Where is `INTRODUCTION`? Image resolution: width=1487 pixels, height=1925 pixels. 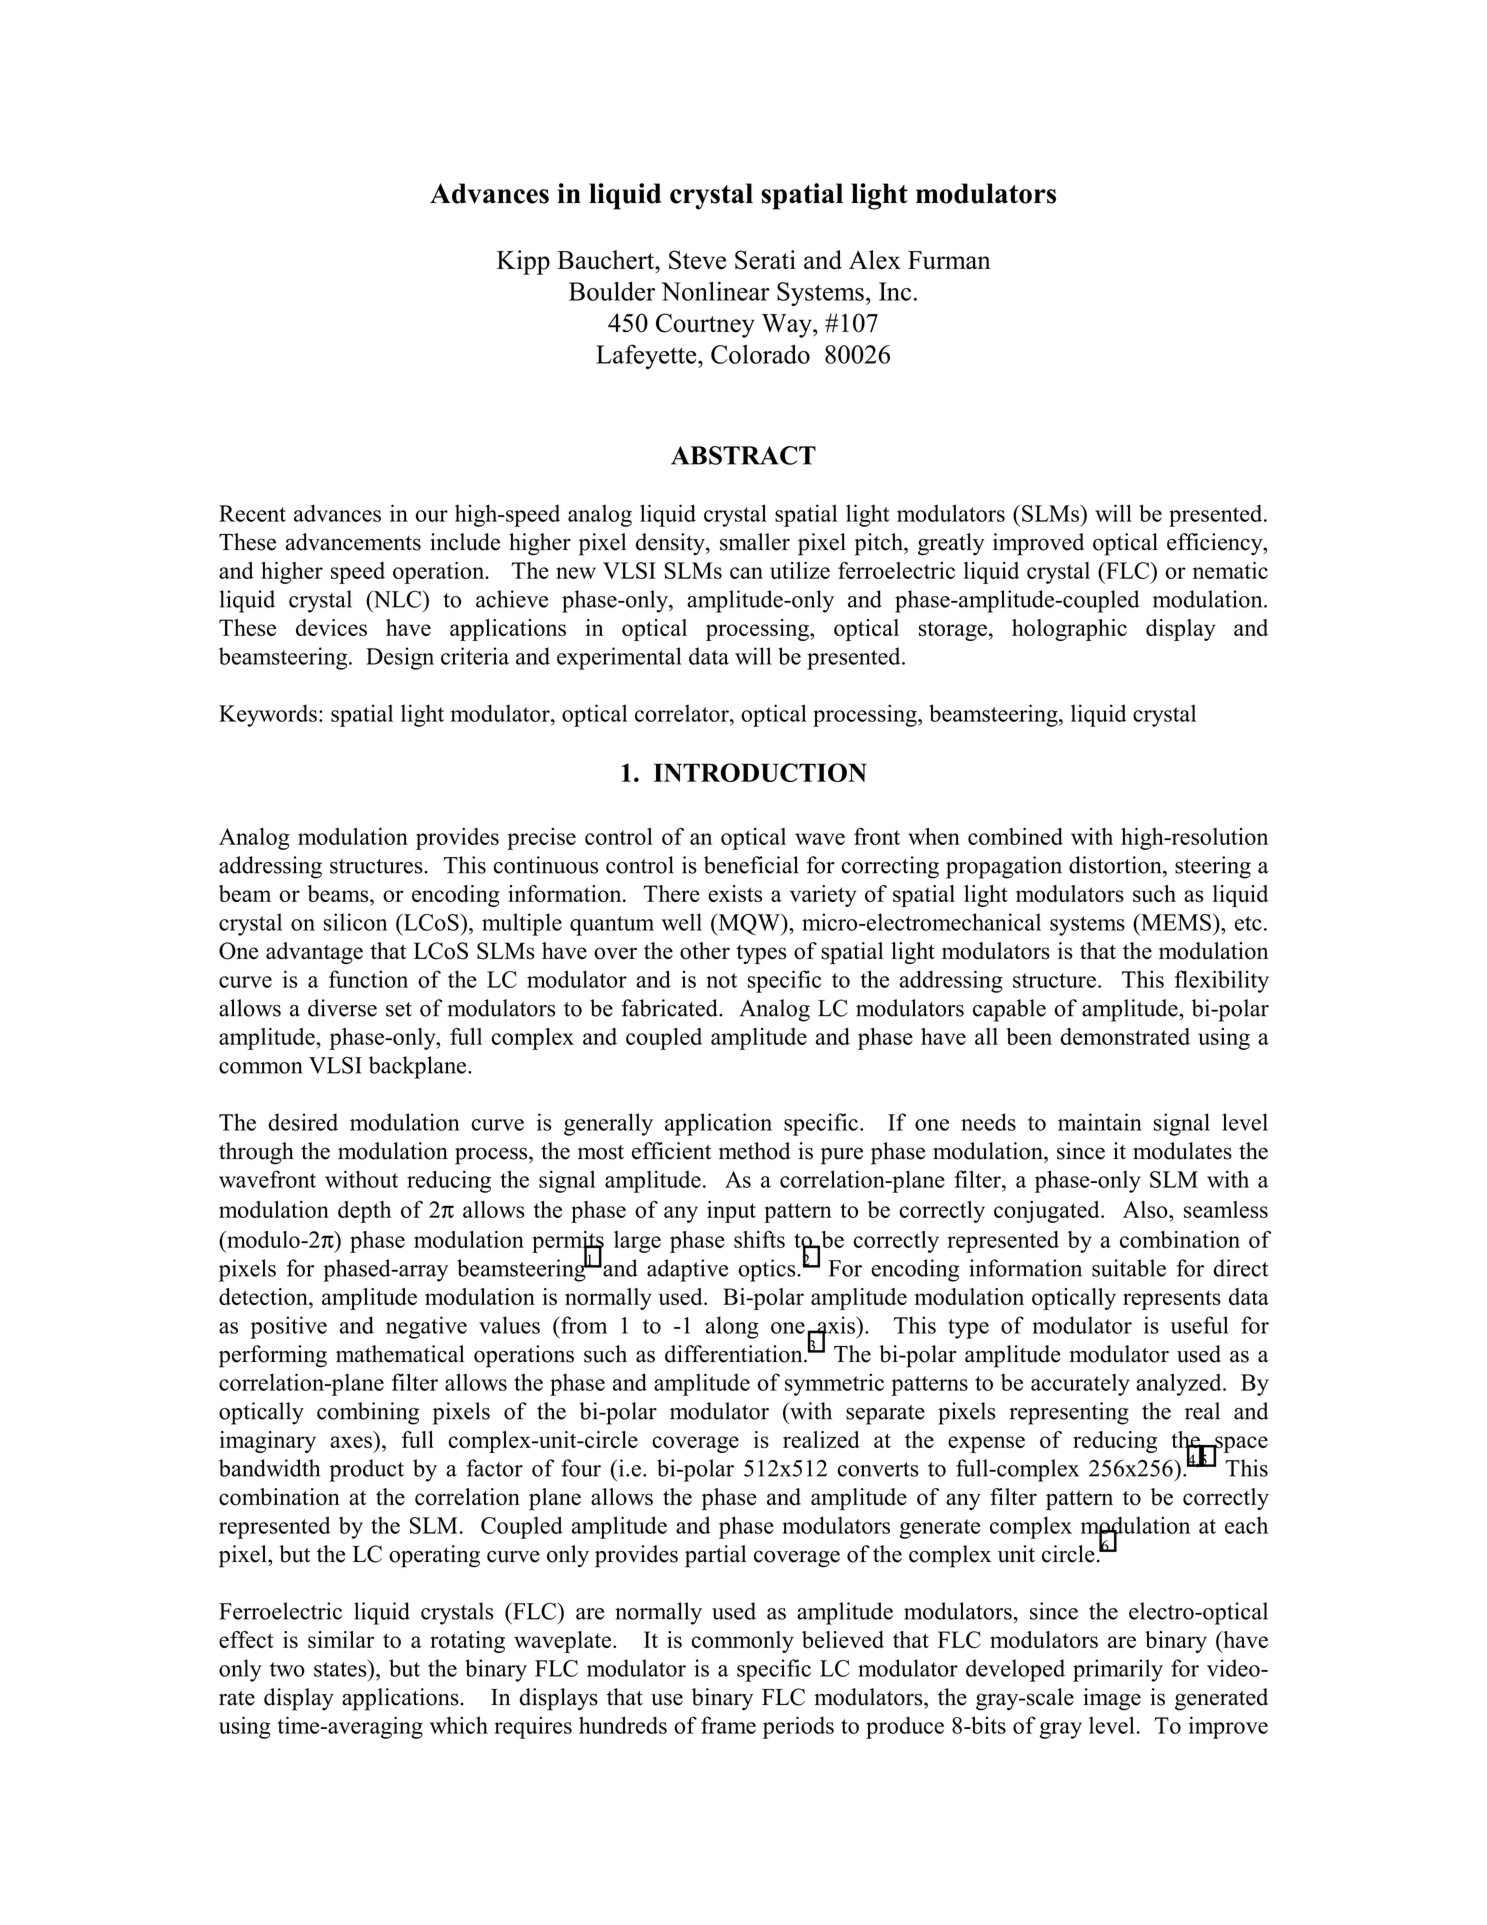
INTRODUCTION is located at coordinates (760, 772).
